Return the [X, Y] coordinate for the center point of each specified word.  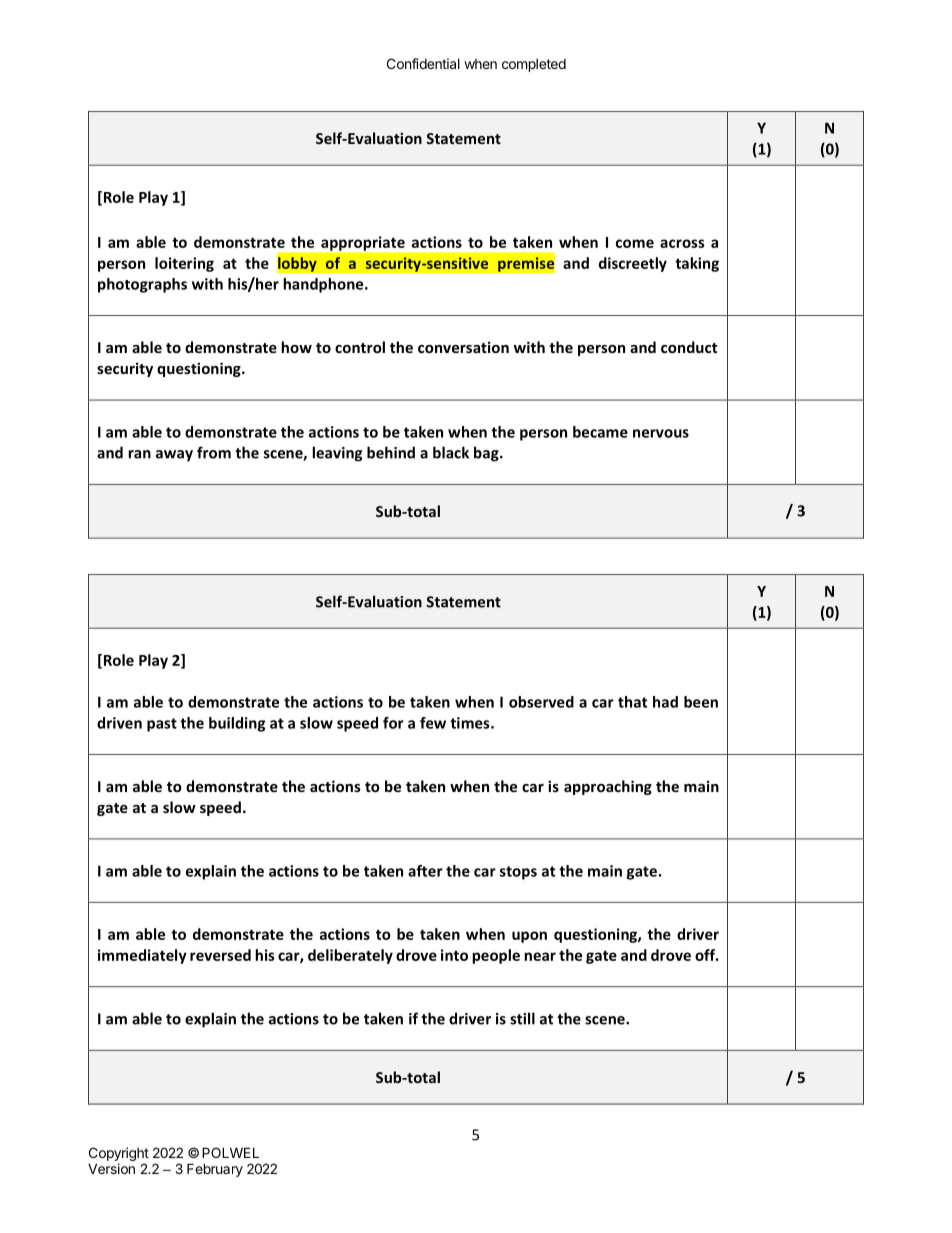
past [162, 725]
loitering [184, 264]
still [522, 1018]
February [215, 1170]
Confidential [423, 63]
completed [534, 65]
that [632, 702]
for [393, 723]
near [540, 956]
